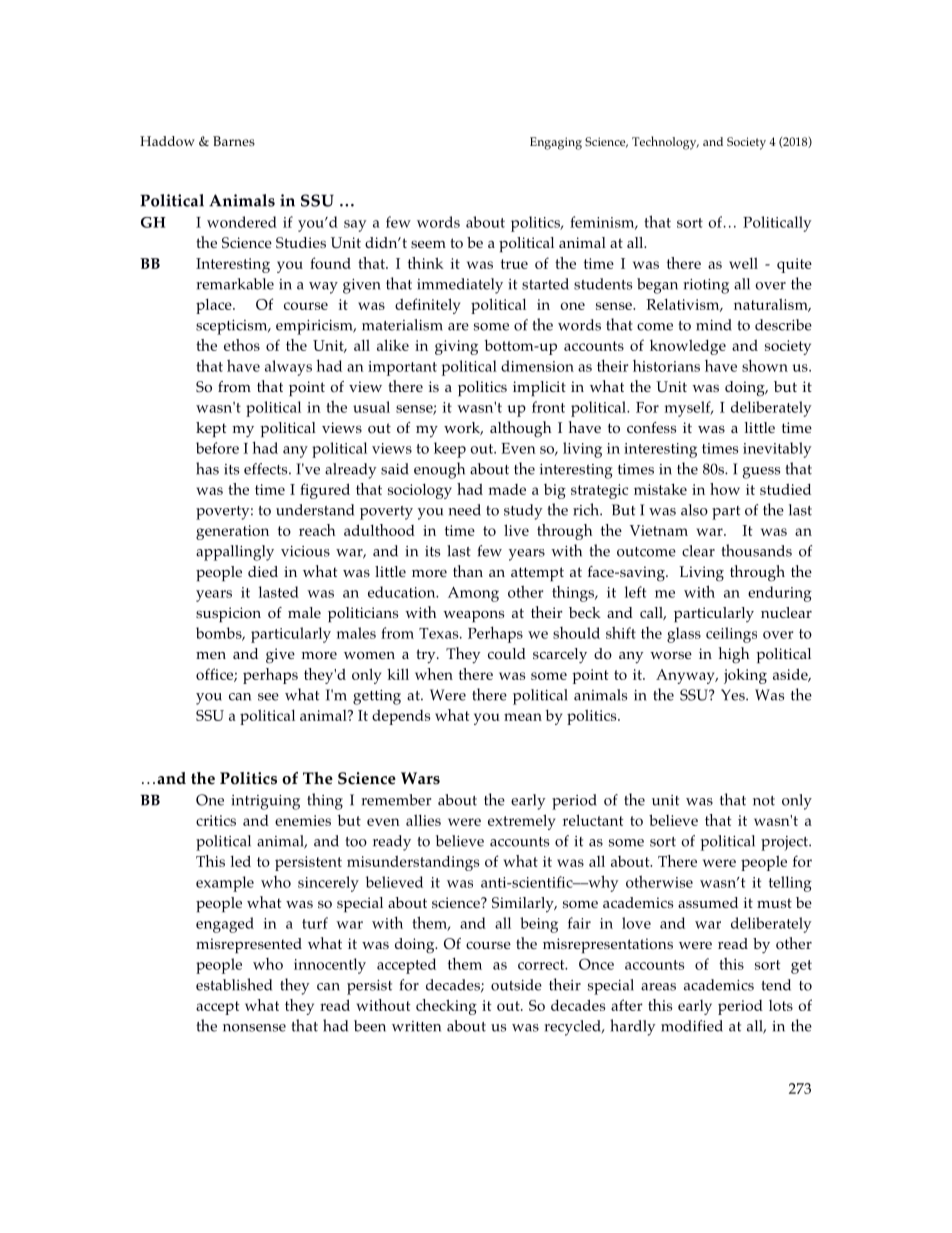  I want to click on Engaging, so click(556, 143).
